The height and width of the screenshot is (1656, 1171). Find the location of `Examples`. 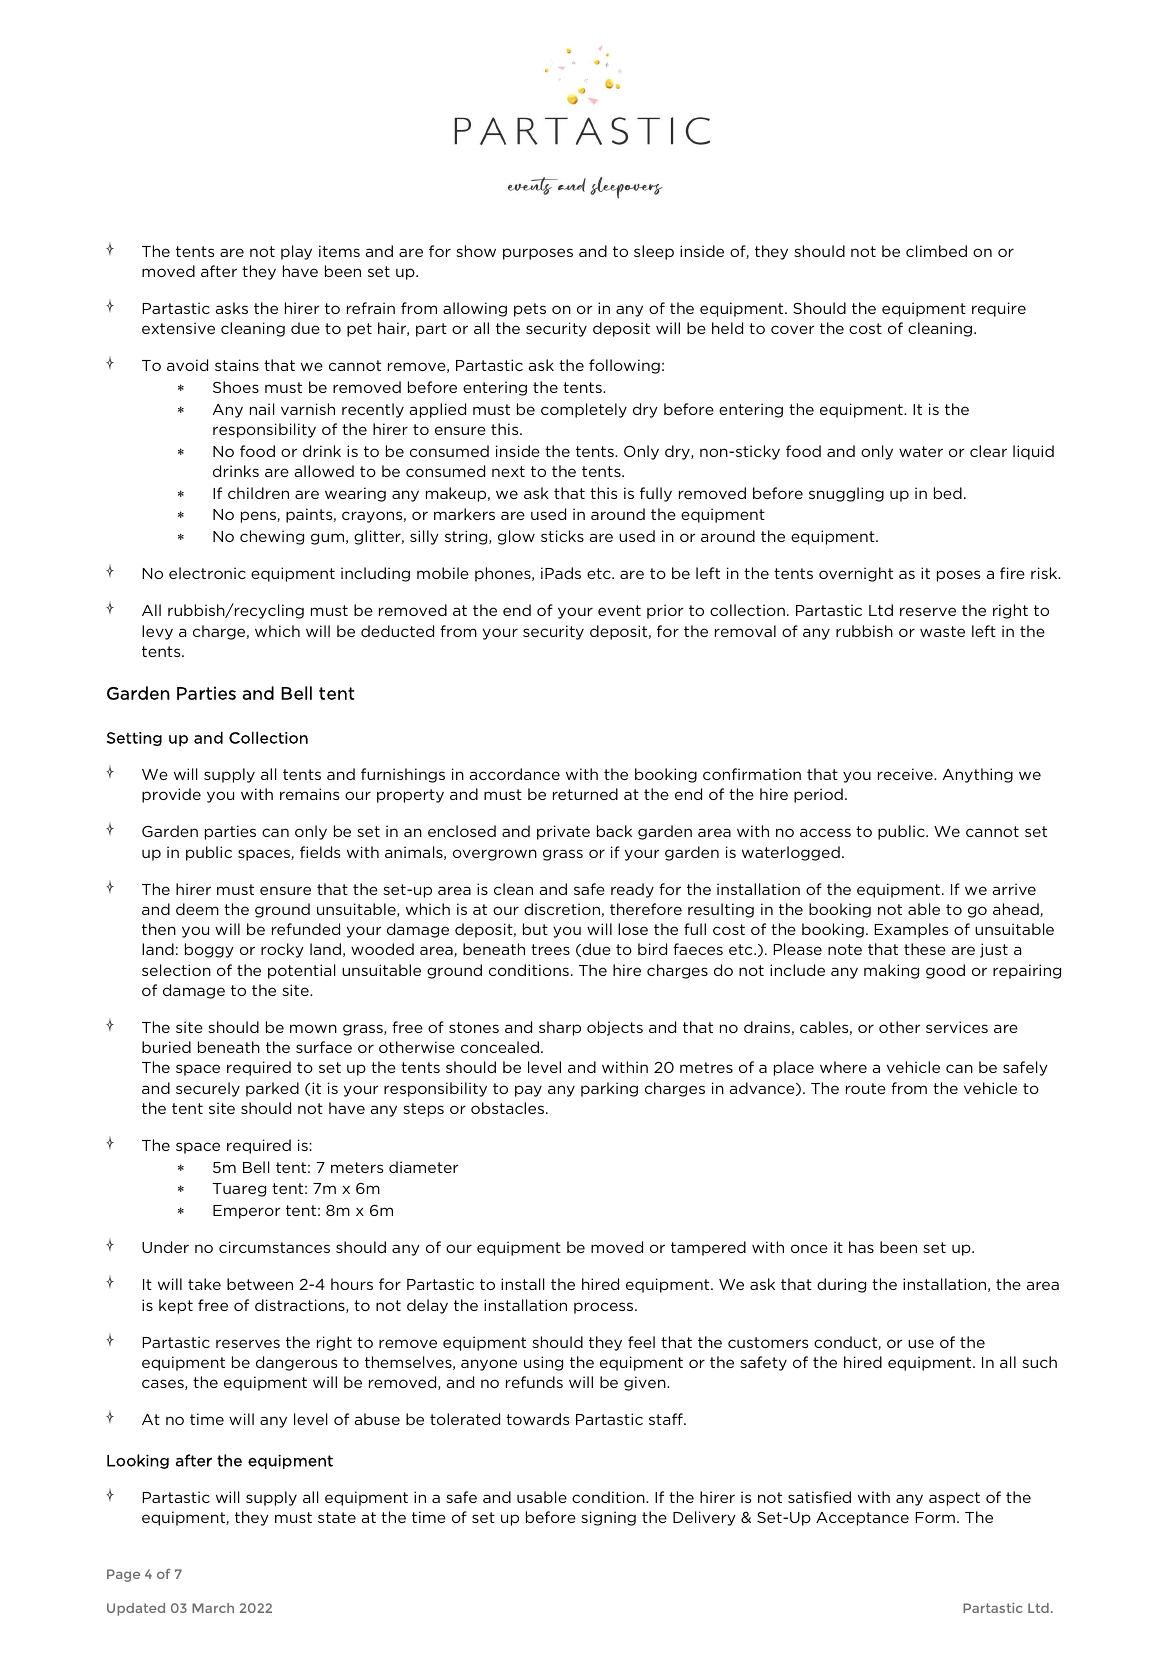

Examples is located at coordinates (911, 930).
